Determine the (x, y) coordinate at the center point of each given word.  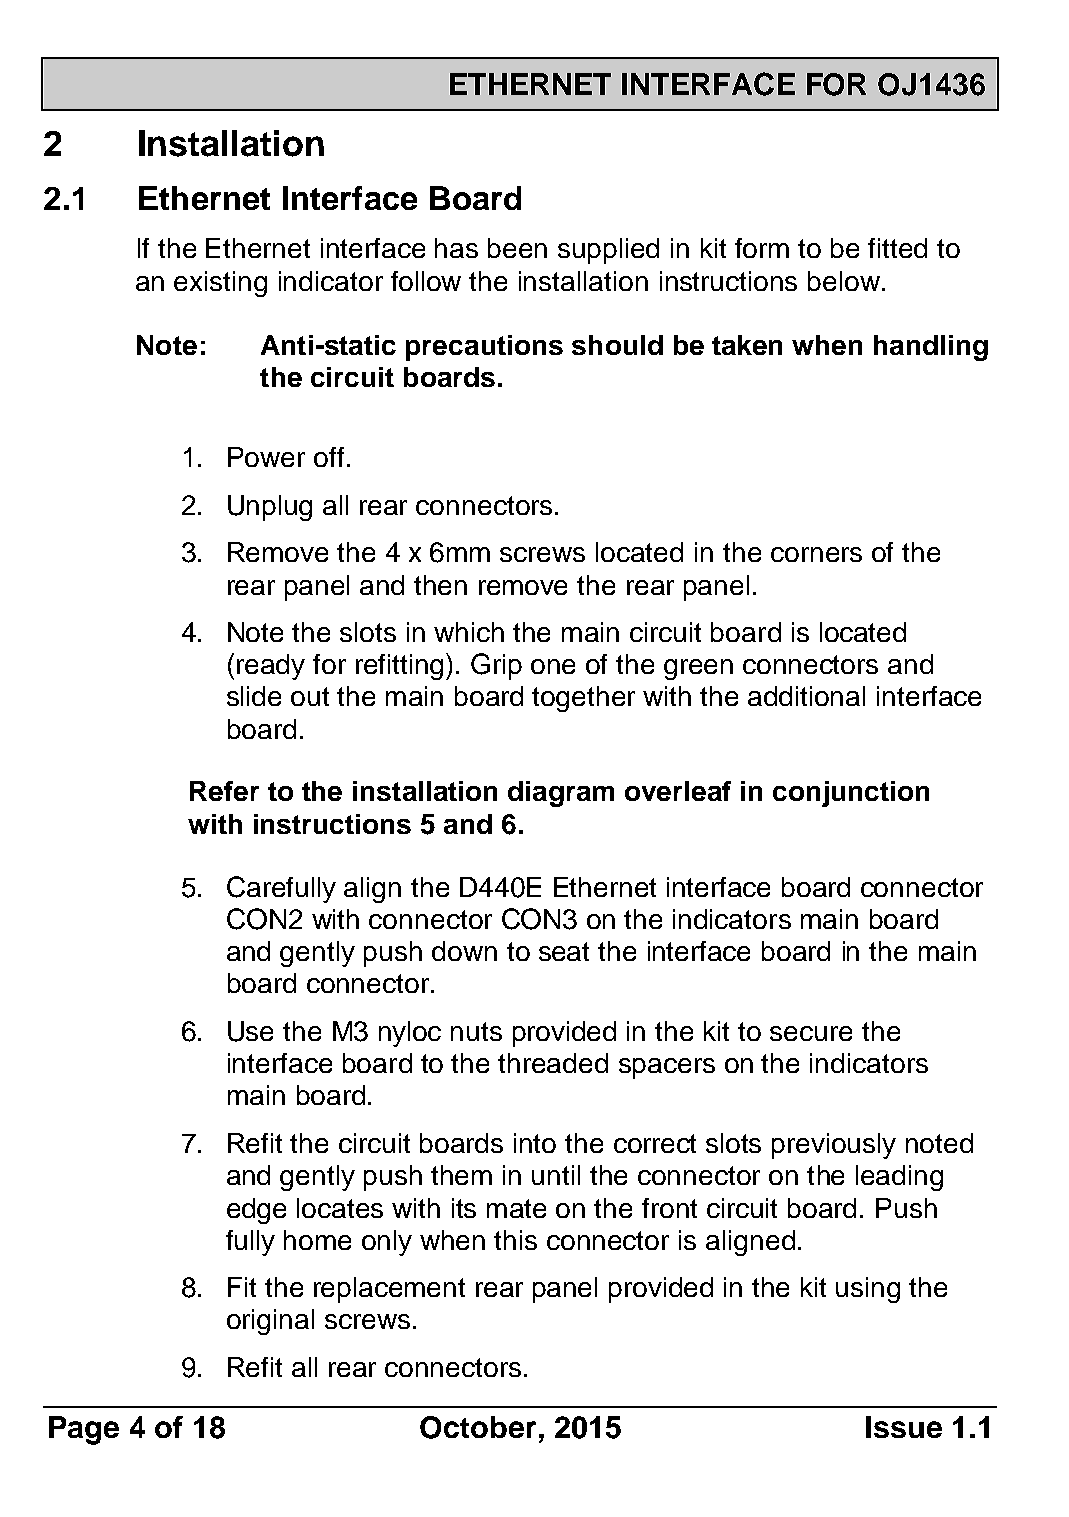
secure (811, 1033)
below (844, 281)
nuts (476, 1031)
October (478, 1427)
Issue (904, 1427)
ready (271, 667)
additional (806, 696)
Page (84, 1430)
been (517, 248)
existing (220, 284)
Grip (496, 666)
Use (250, 1031)
